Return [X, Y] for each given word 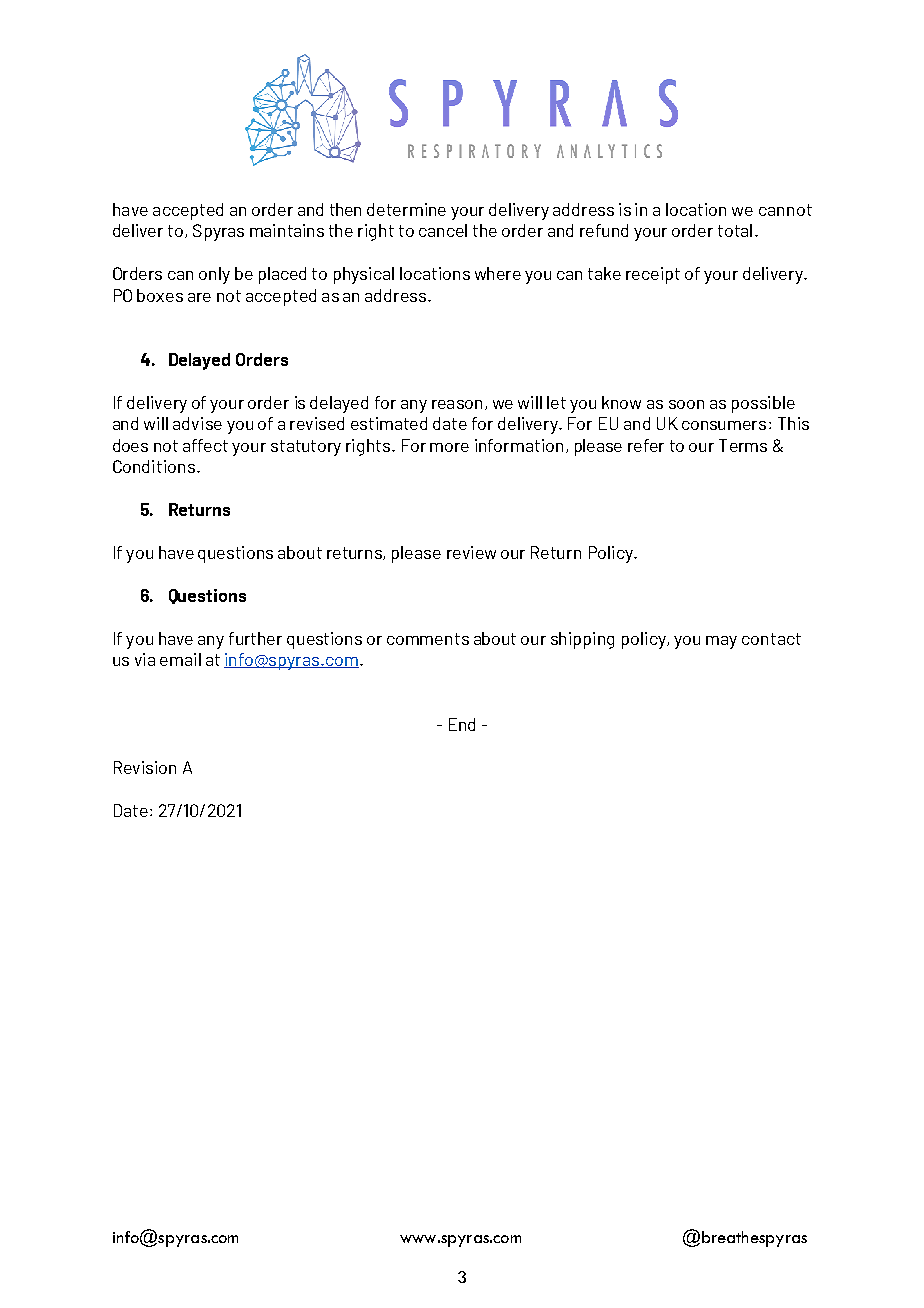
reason [457, 404]
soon [686, 404]
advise [197, 423]
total [735, 230]
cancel [443, 230]
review [471, 552]
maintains [287, 230]
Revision [145, 767]
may [721, 642]
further [255, 638]
